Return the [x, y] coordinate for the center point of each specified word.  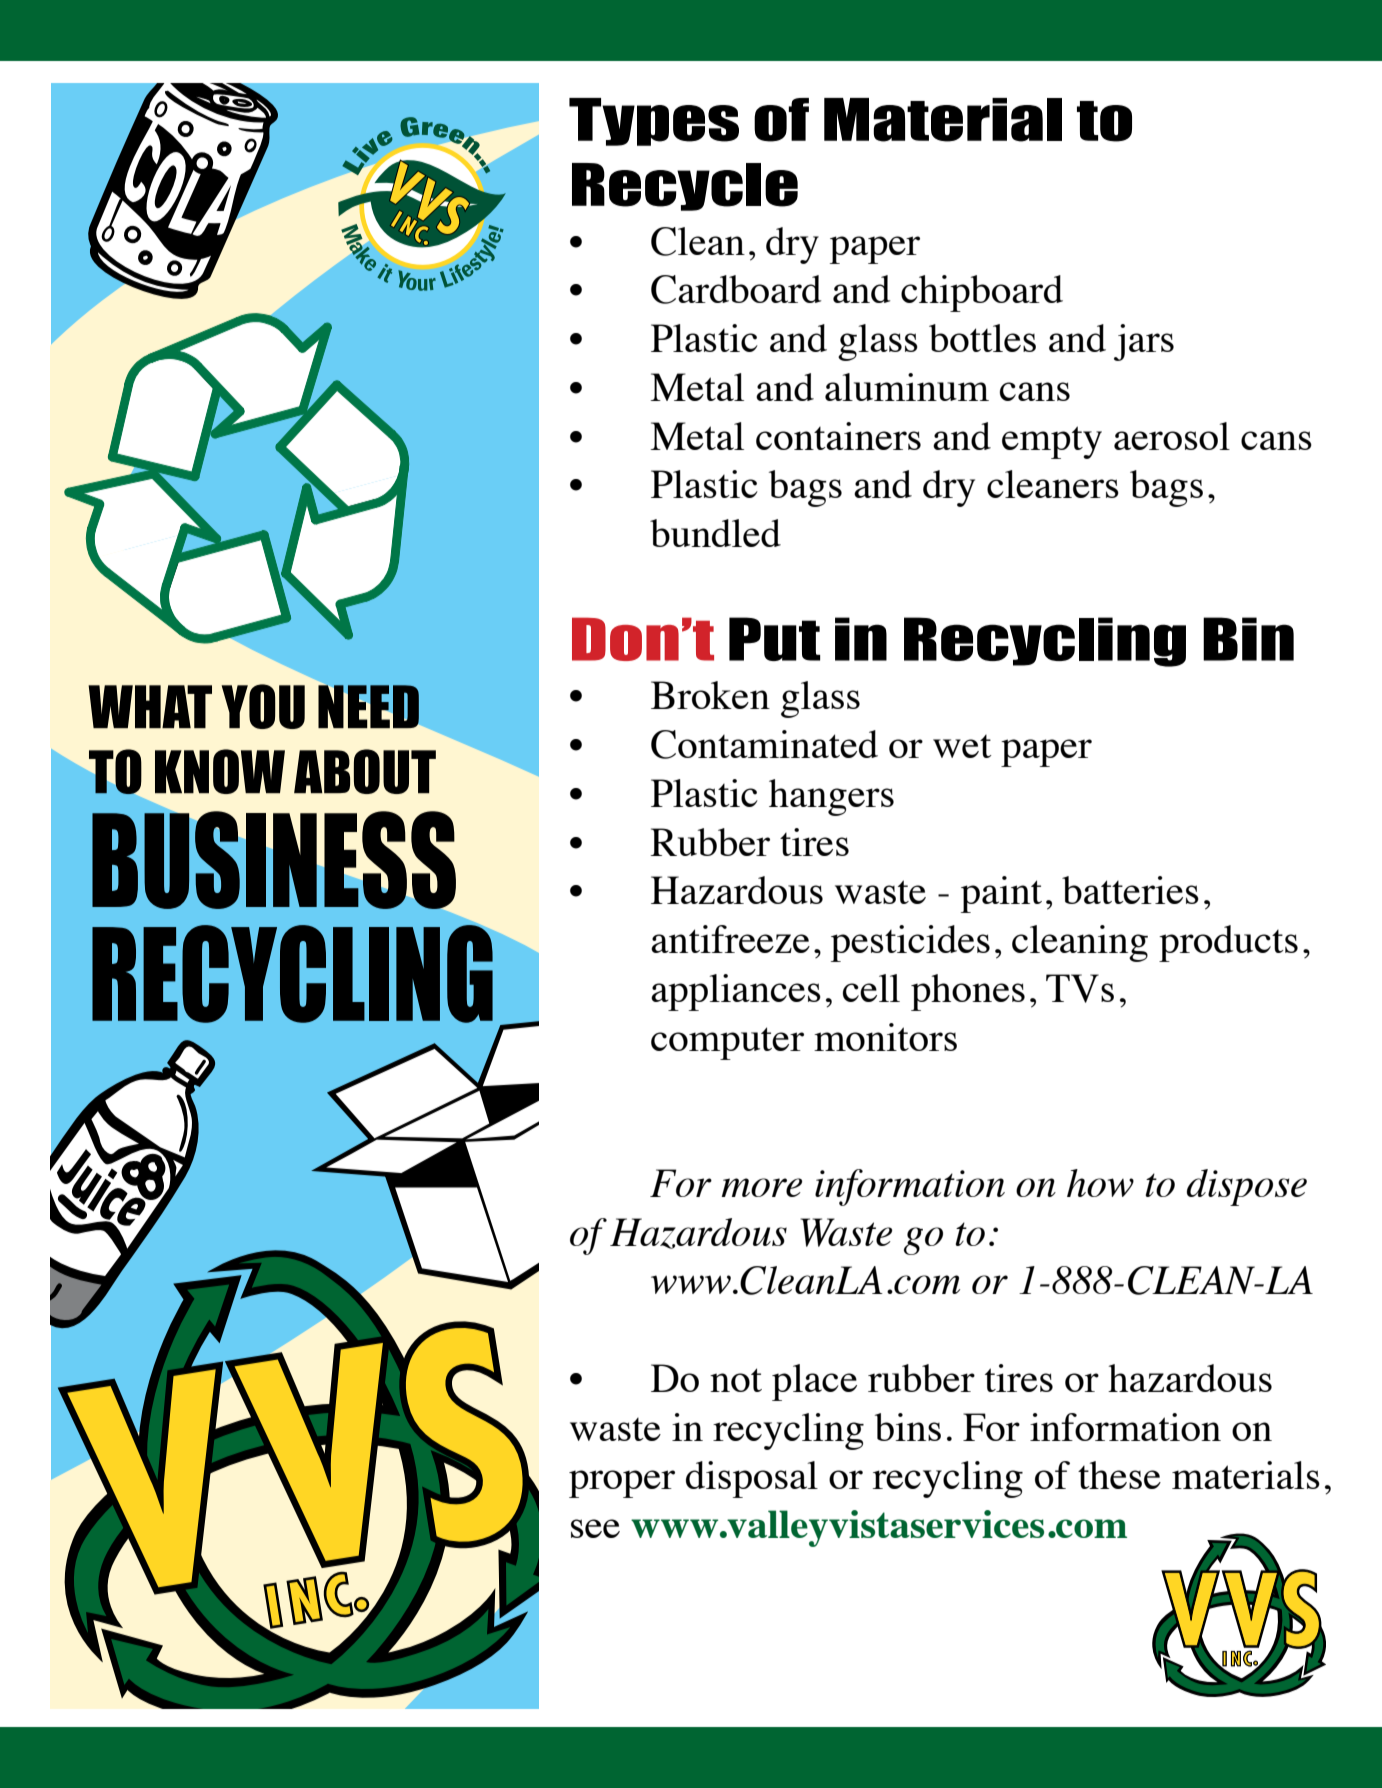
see [595, 1528]
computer [727, 1043]
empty [1052, 442]
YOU [263, 706]
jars [1144, 342]
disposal [752, 1479]
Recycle [685, 187]
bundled [715, 533]
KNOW [220, 771]
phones [968, 992]
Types [654, 122]
